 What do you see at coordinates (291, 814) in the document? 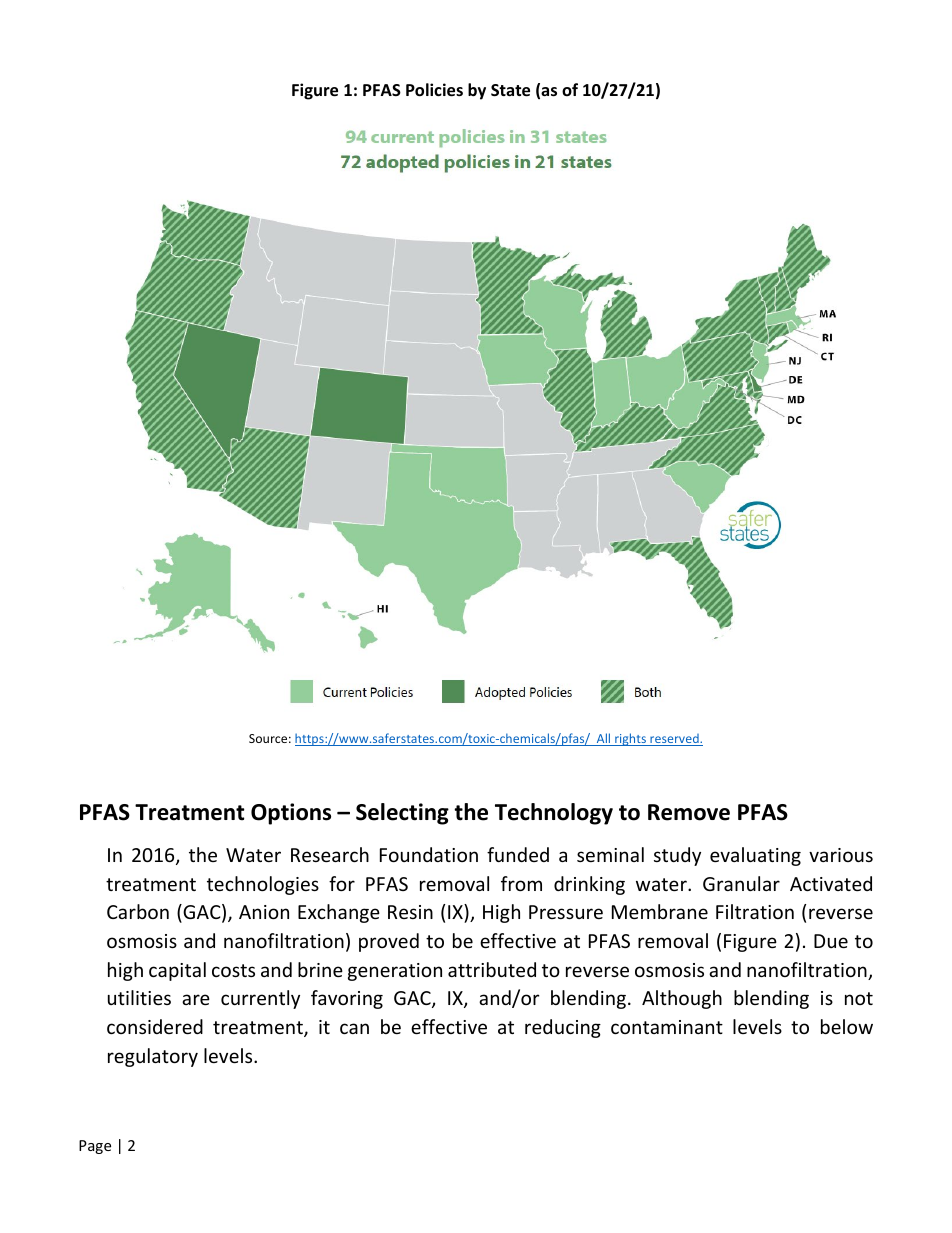
I see `Options` at bounding box center [291, 814].
